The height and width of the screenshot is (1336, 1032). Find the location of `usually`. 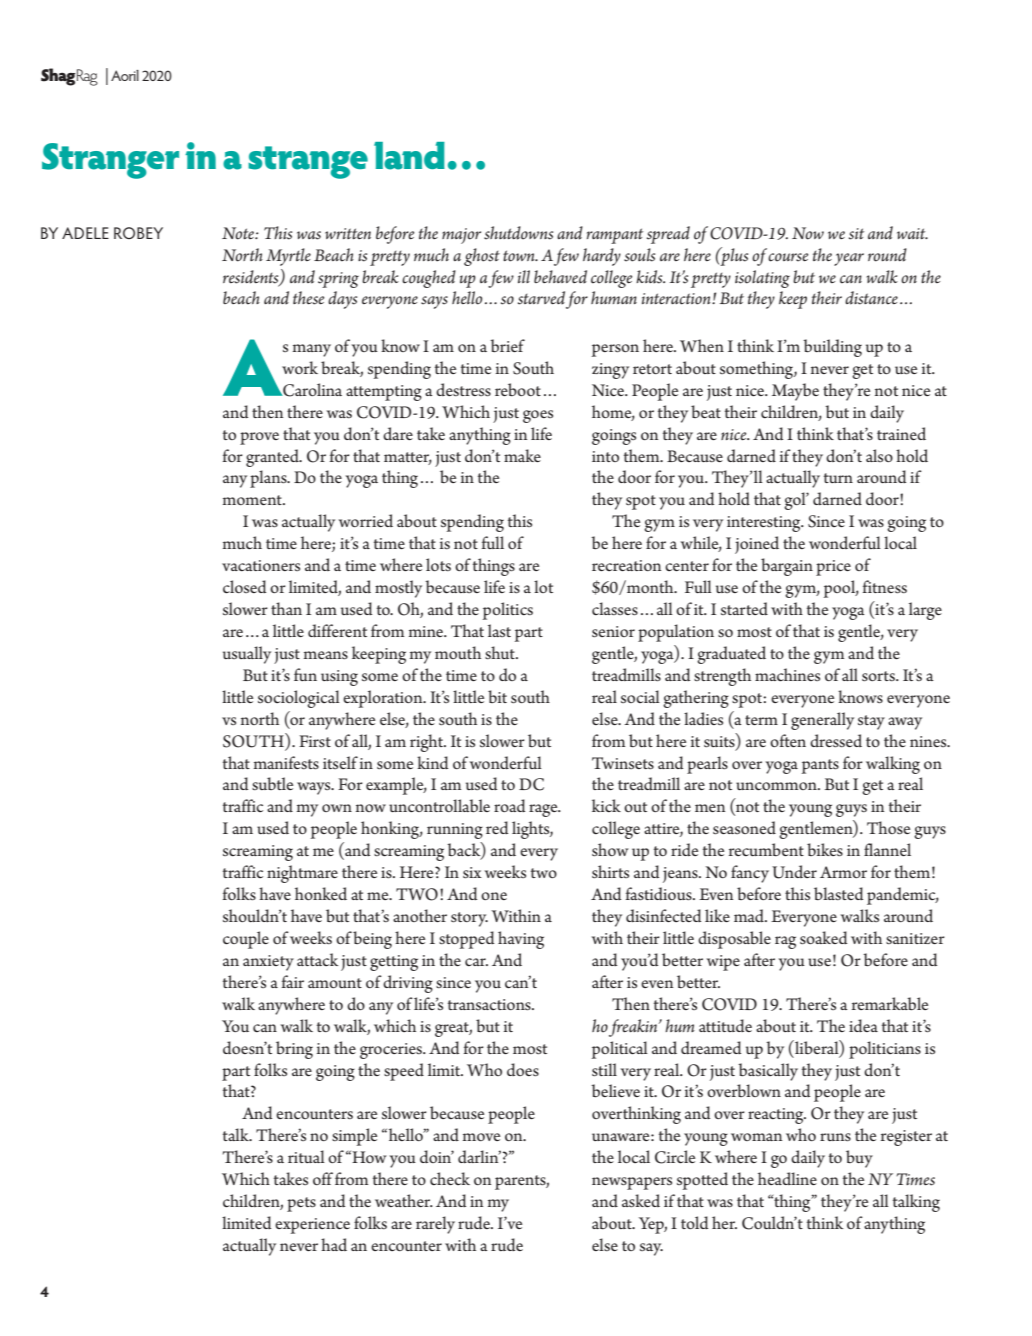

usually is located at coordinates (247, 655).
